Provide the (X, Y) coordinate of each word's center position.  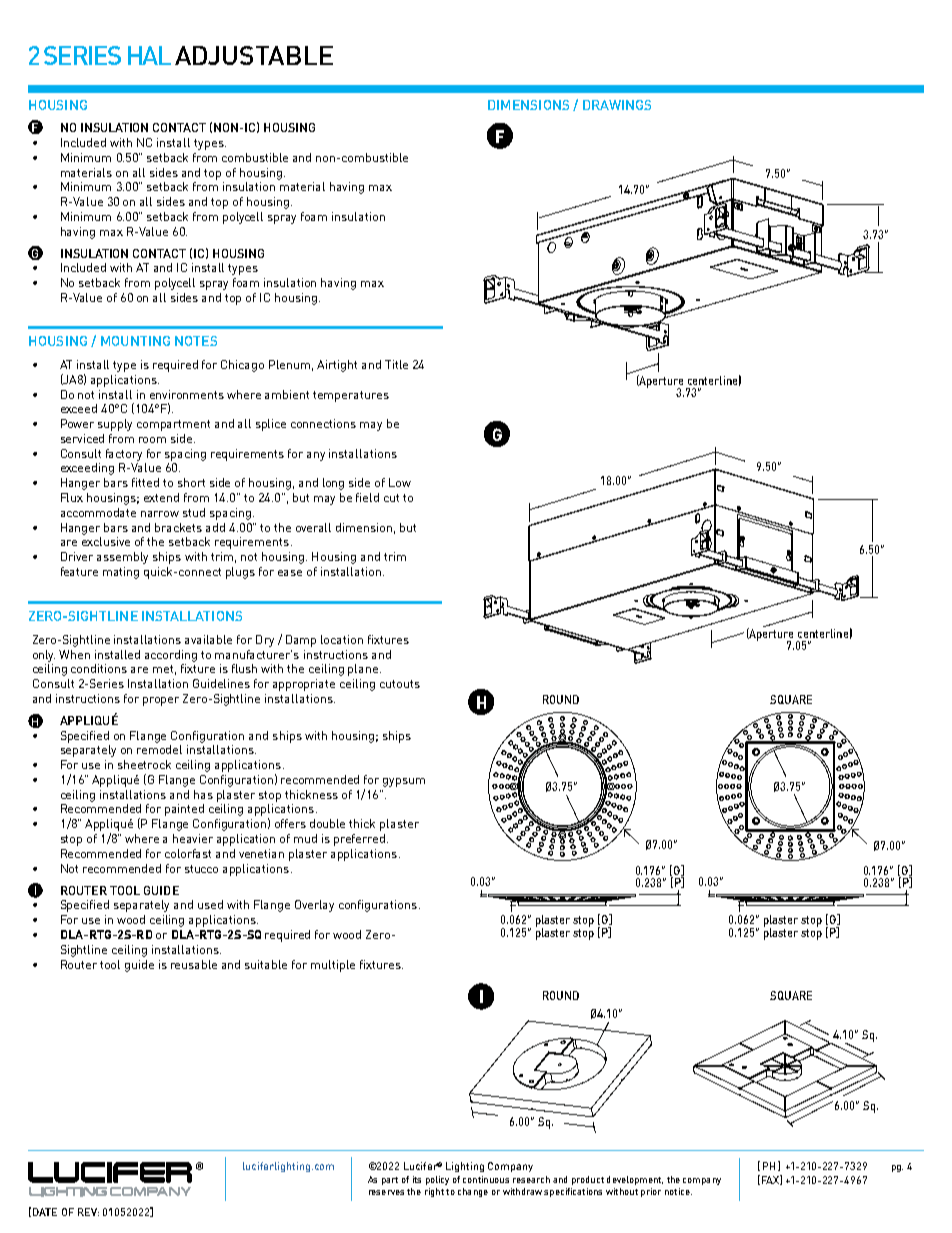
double (327, 823)
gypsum (404, 782)
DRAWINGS (617, 105)
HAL (149, 55)
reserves (386, 1192)
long (333, 484)
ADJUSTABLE (254, 55)
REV (88, 1212)
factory (124, 455)
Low (400, 482)
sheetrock (144, 764)
